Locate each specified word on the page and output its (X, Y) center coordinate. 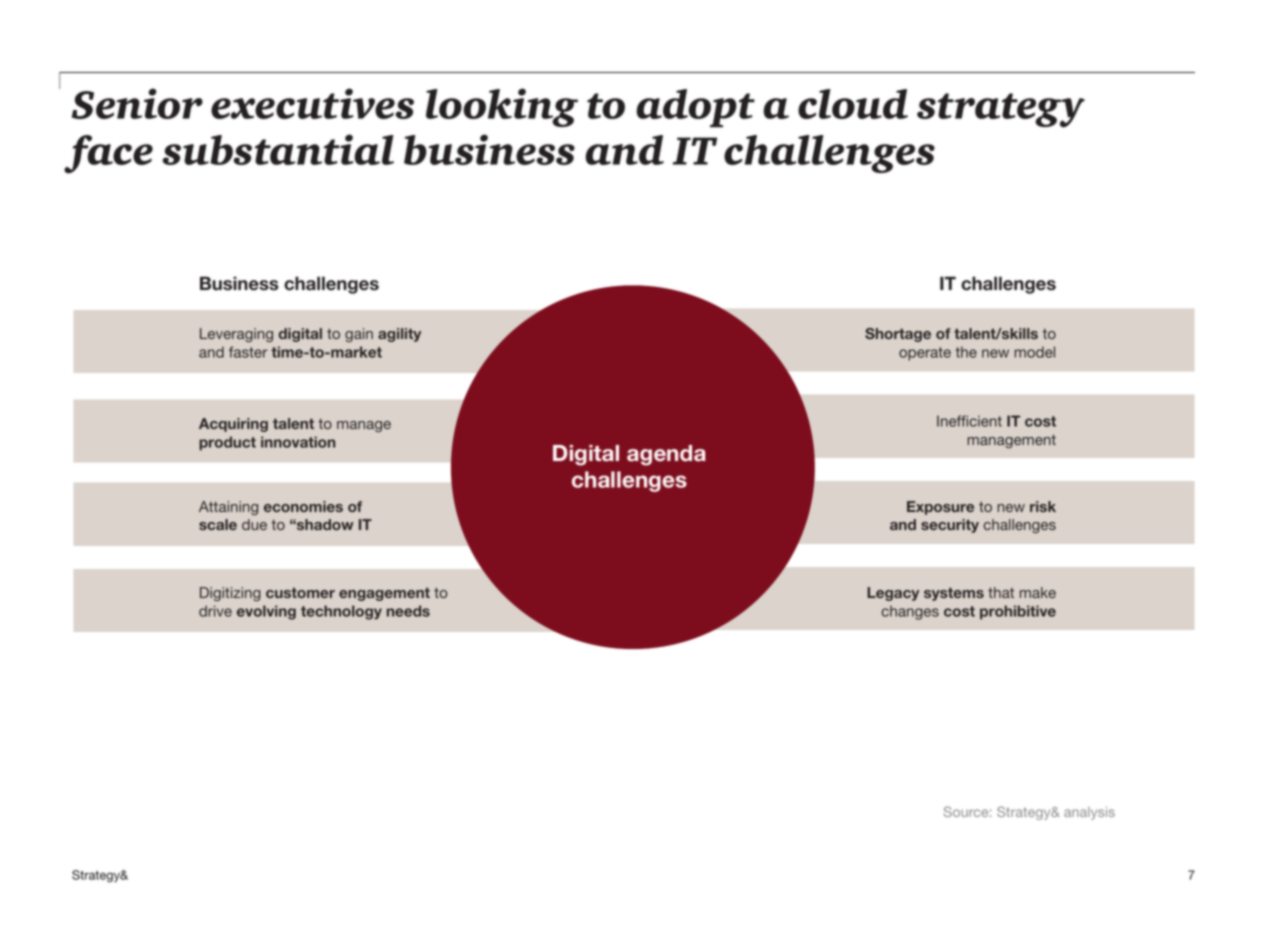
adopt (695, 108)
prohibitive (1018, 612)
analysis (1089, 813)
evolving (266, 612)
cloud (853, 104)
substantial (278, 149)
